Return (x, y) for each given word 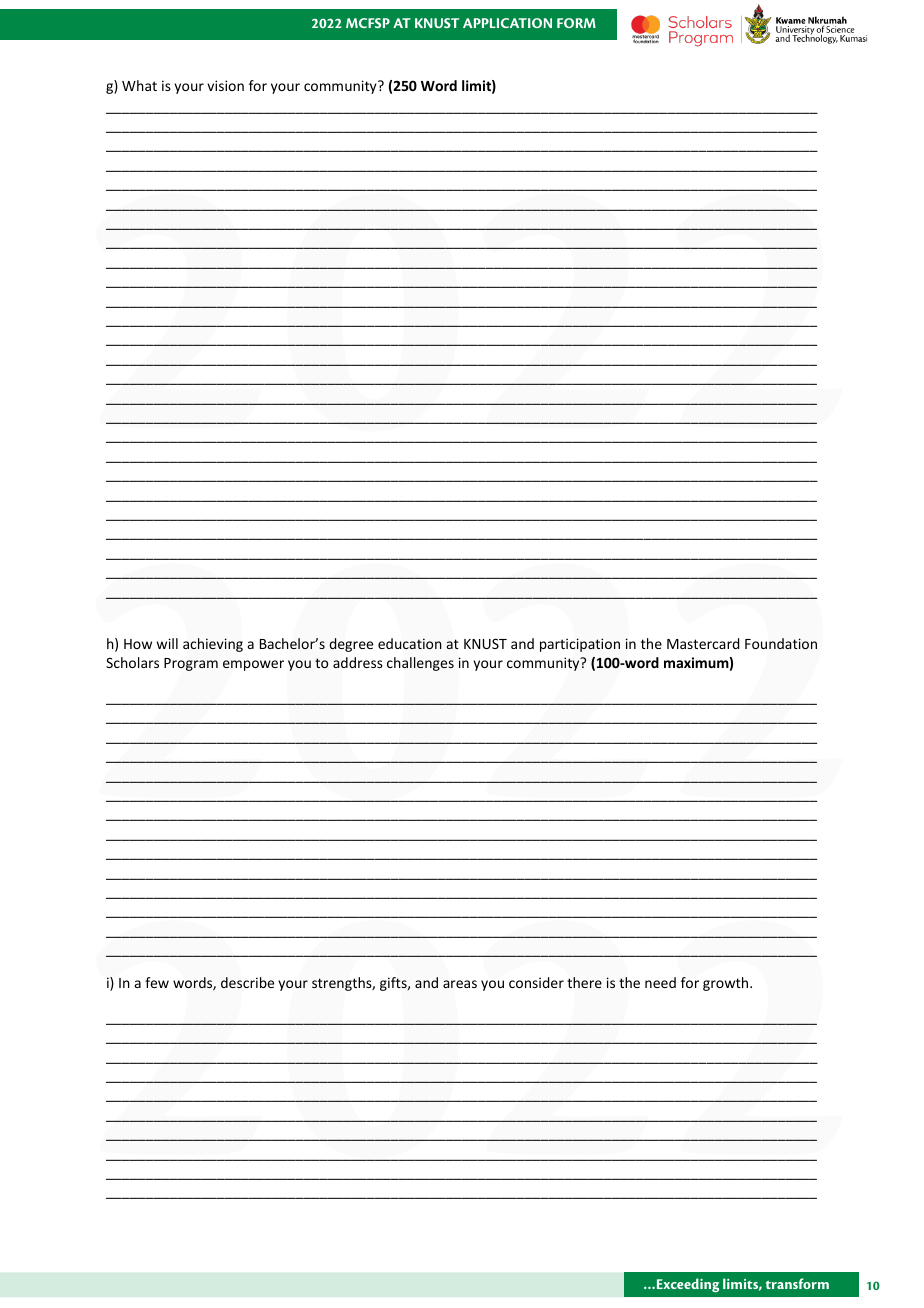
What (139, 85)
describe (247, 982)
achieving (213, 645)
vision (225, 85)
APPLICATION (507, 23)
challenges (420, 664)
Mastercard (703, 643)
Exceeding (686, 1285)
